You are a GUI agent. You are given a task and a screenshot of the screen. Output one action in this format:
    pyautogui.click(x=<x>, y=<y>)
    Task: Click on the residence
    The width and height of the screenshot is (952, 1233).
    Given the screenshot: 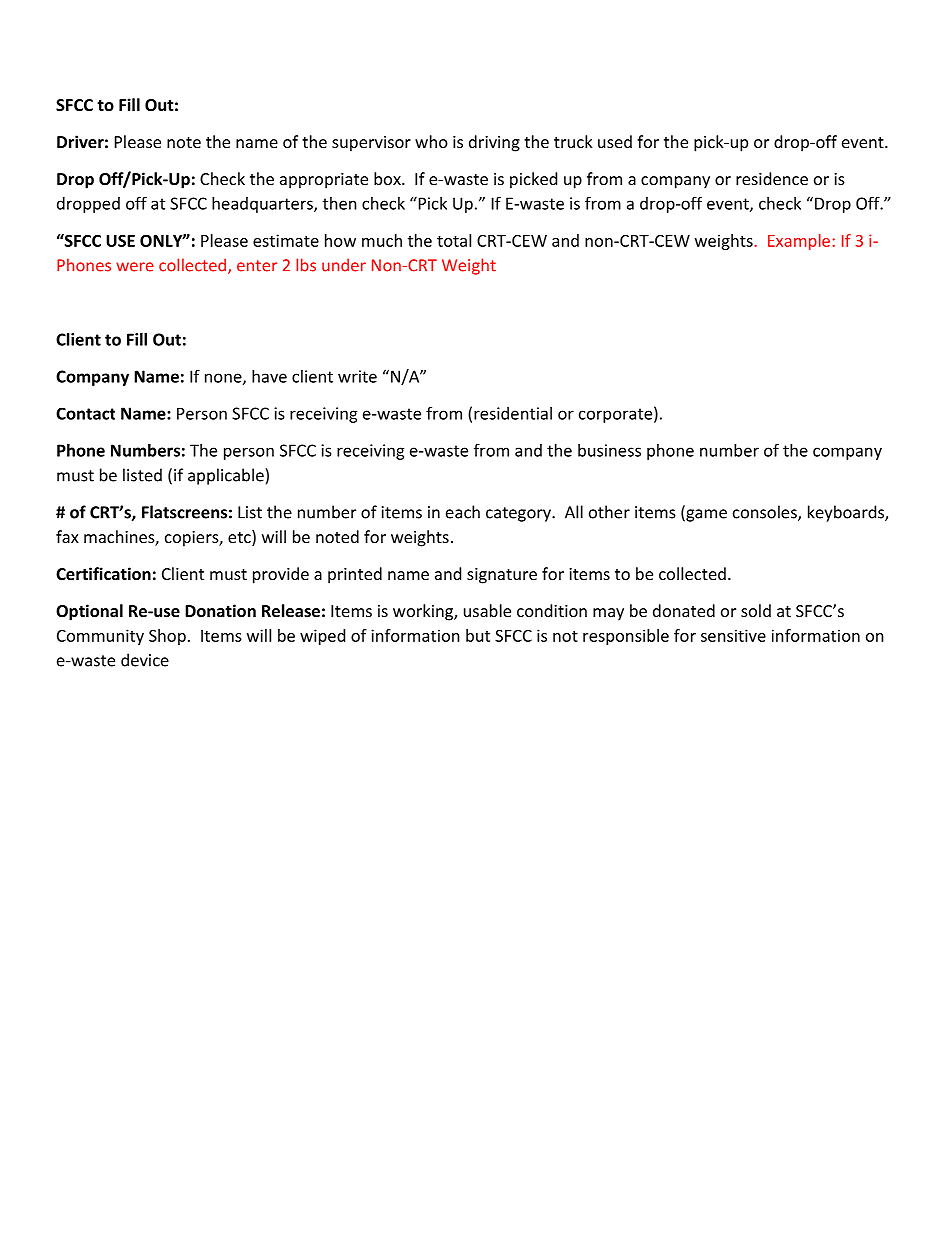 What is the action you would take?
    pyautogui.click(x=772, y=178)
